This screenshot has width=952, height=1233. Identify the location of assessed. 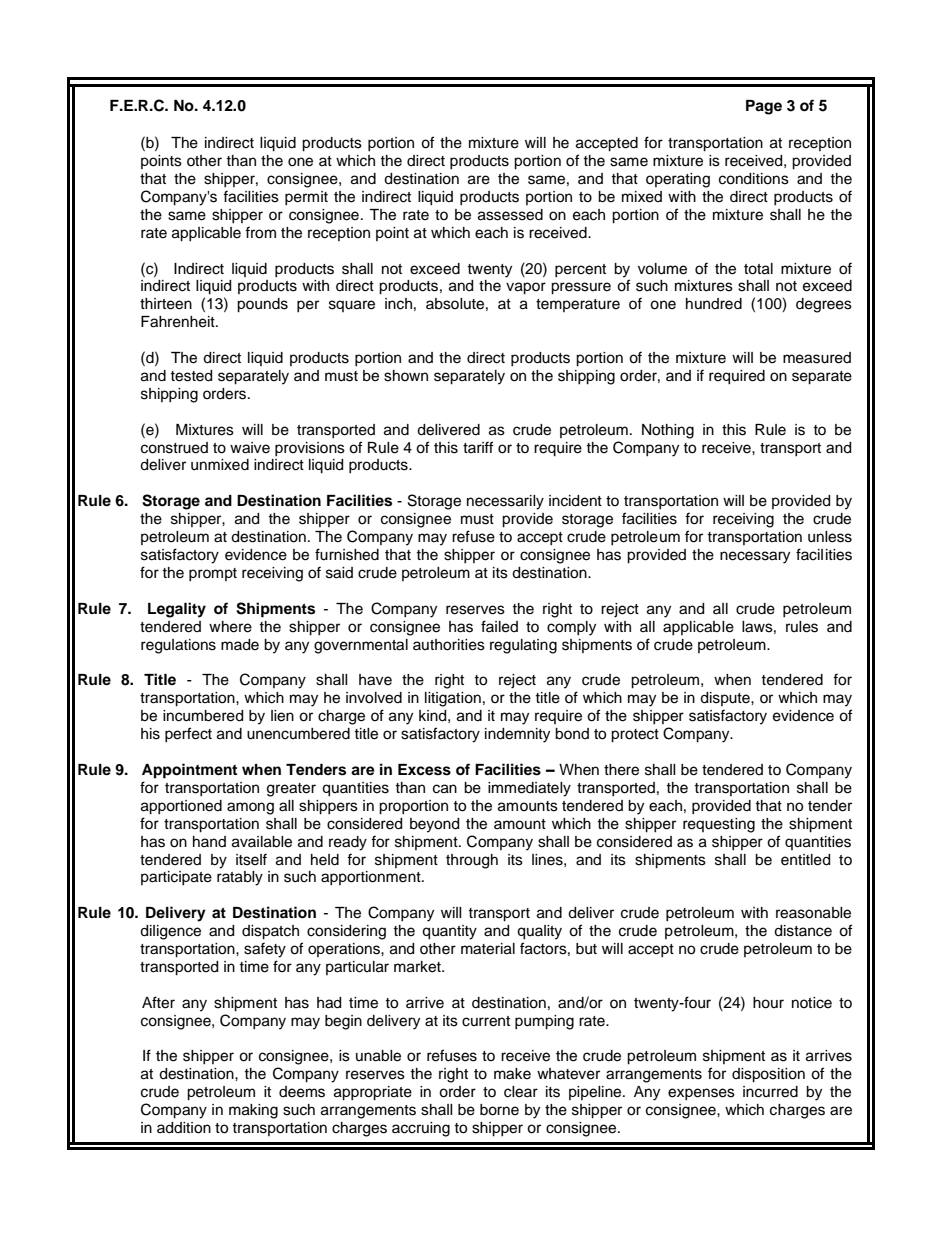
(510, 215).
